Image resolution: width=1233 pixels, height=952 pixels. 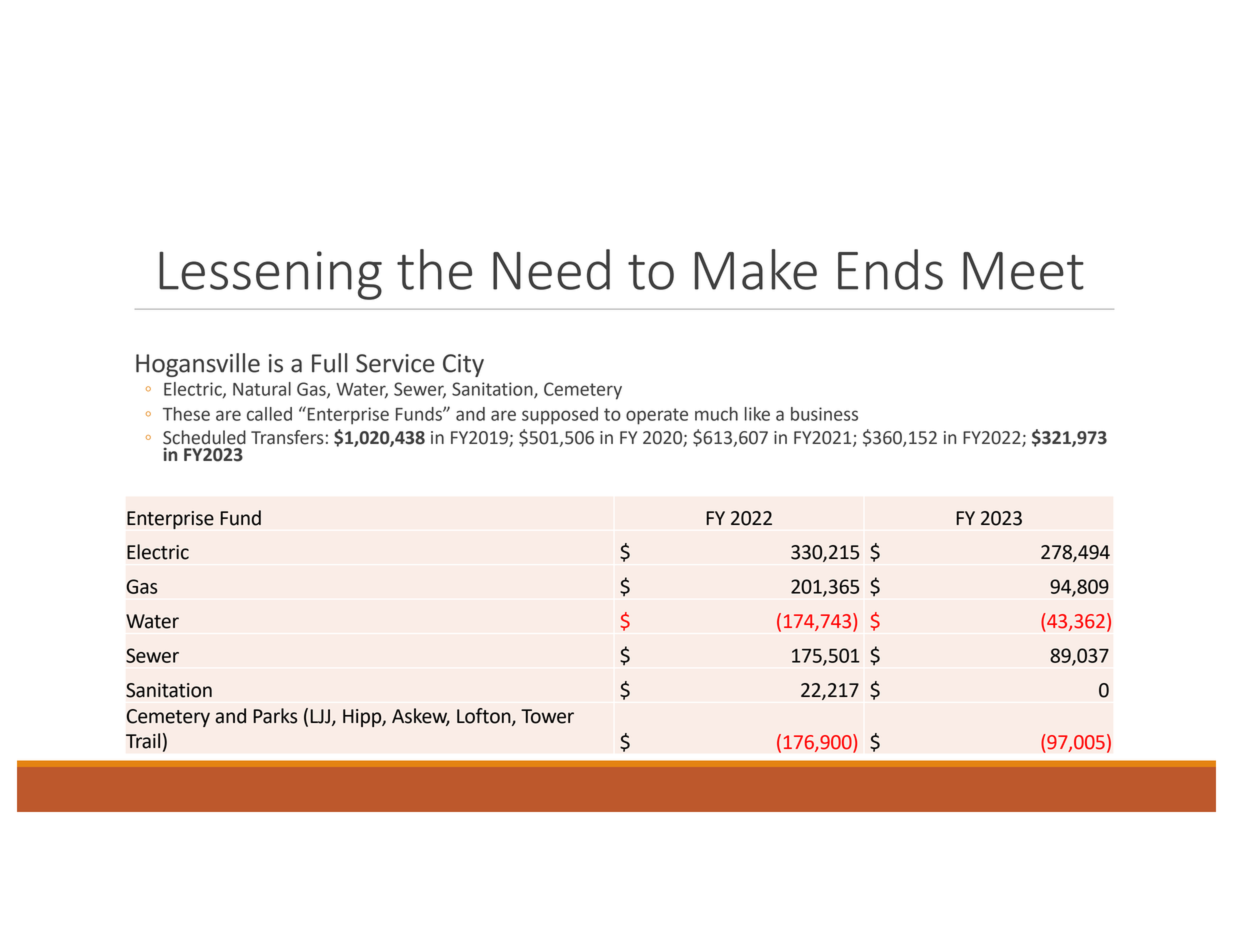 I want to click on Parks, so click(x=275, y=716).
